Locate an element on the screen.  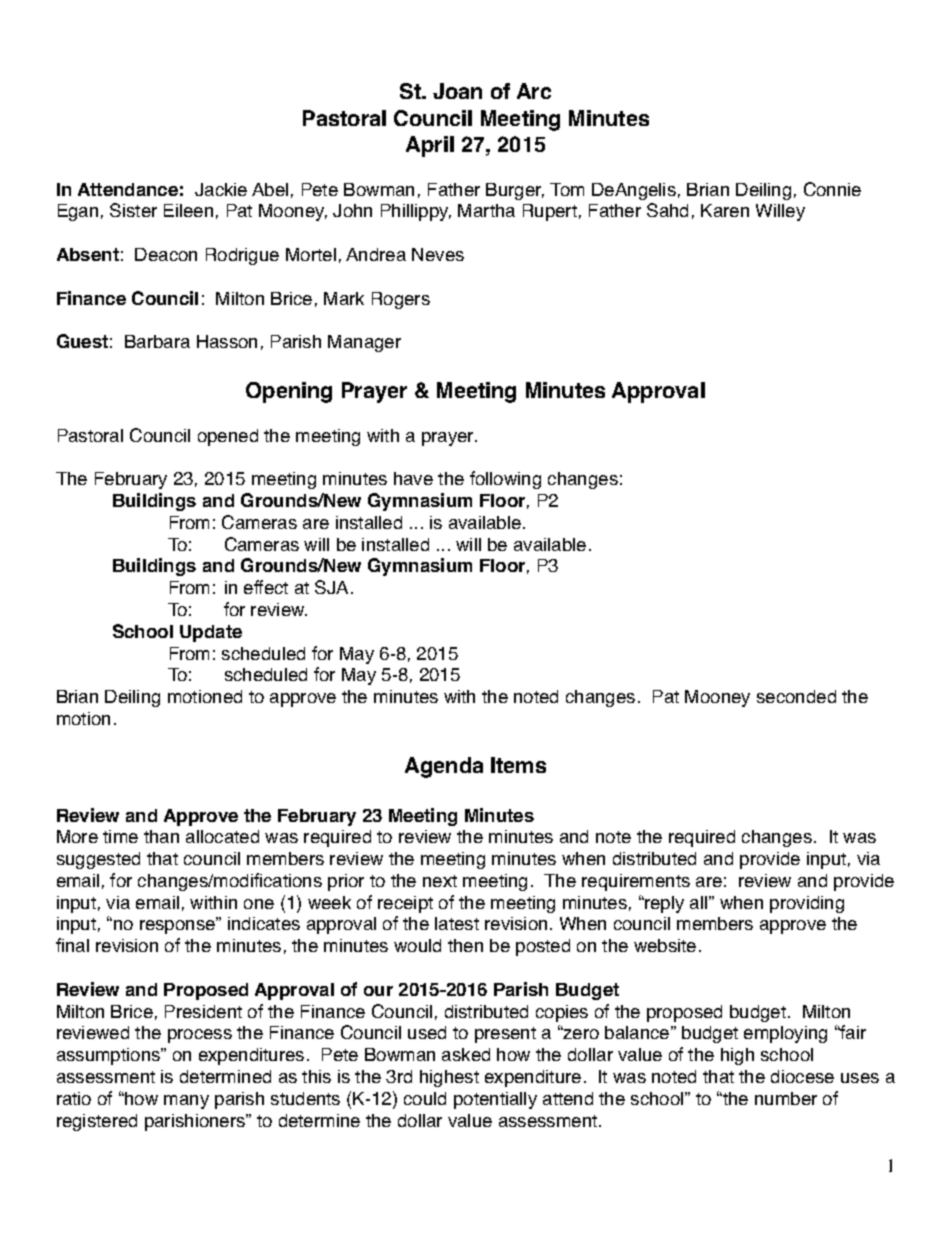
Karen is located at coordinates (725, 210).
